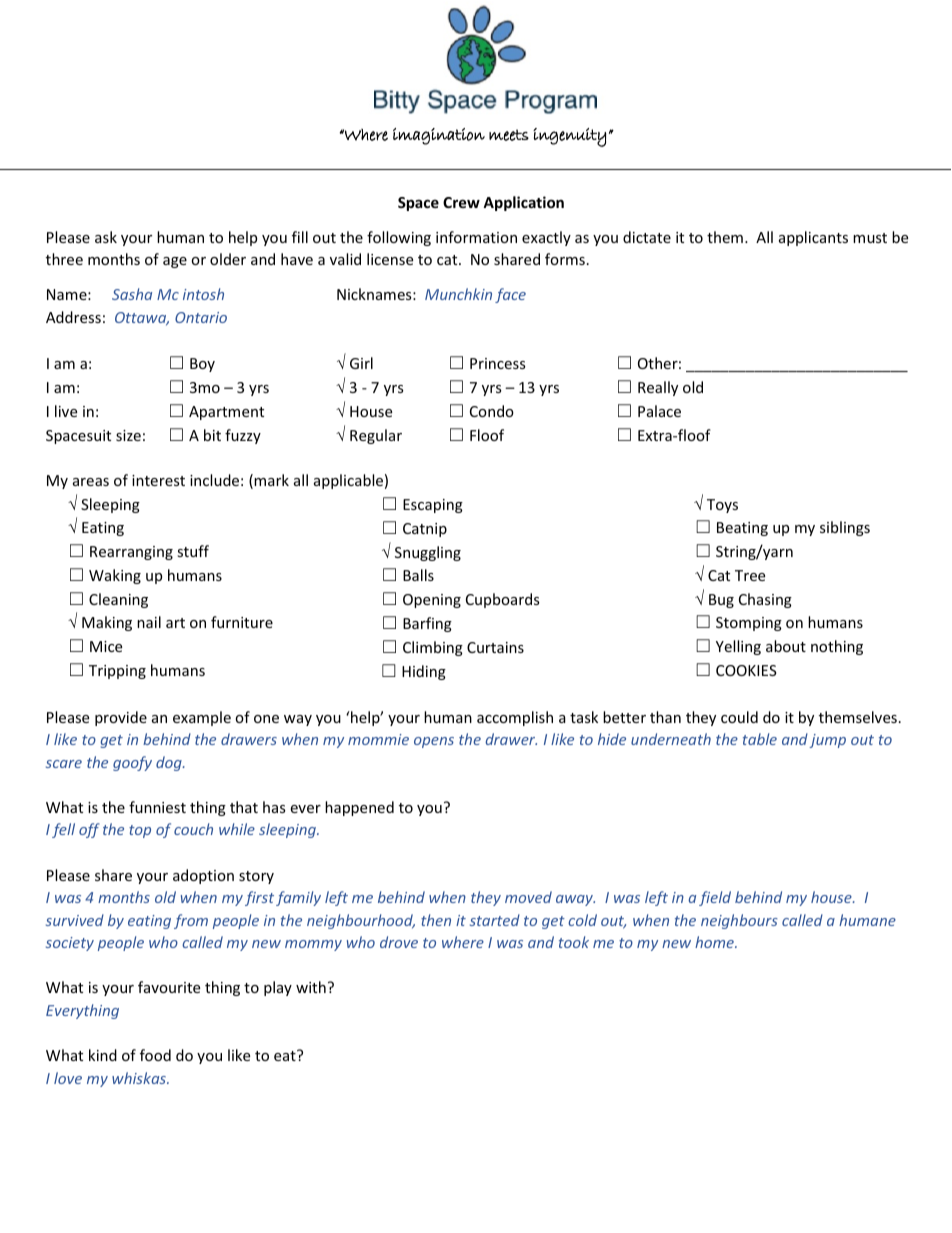 The image size is (952, 1233). What do you see at coordinates (142, 319) in the screenshot?
I see `Ottawa` at bounding box center [142, 319].
